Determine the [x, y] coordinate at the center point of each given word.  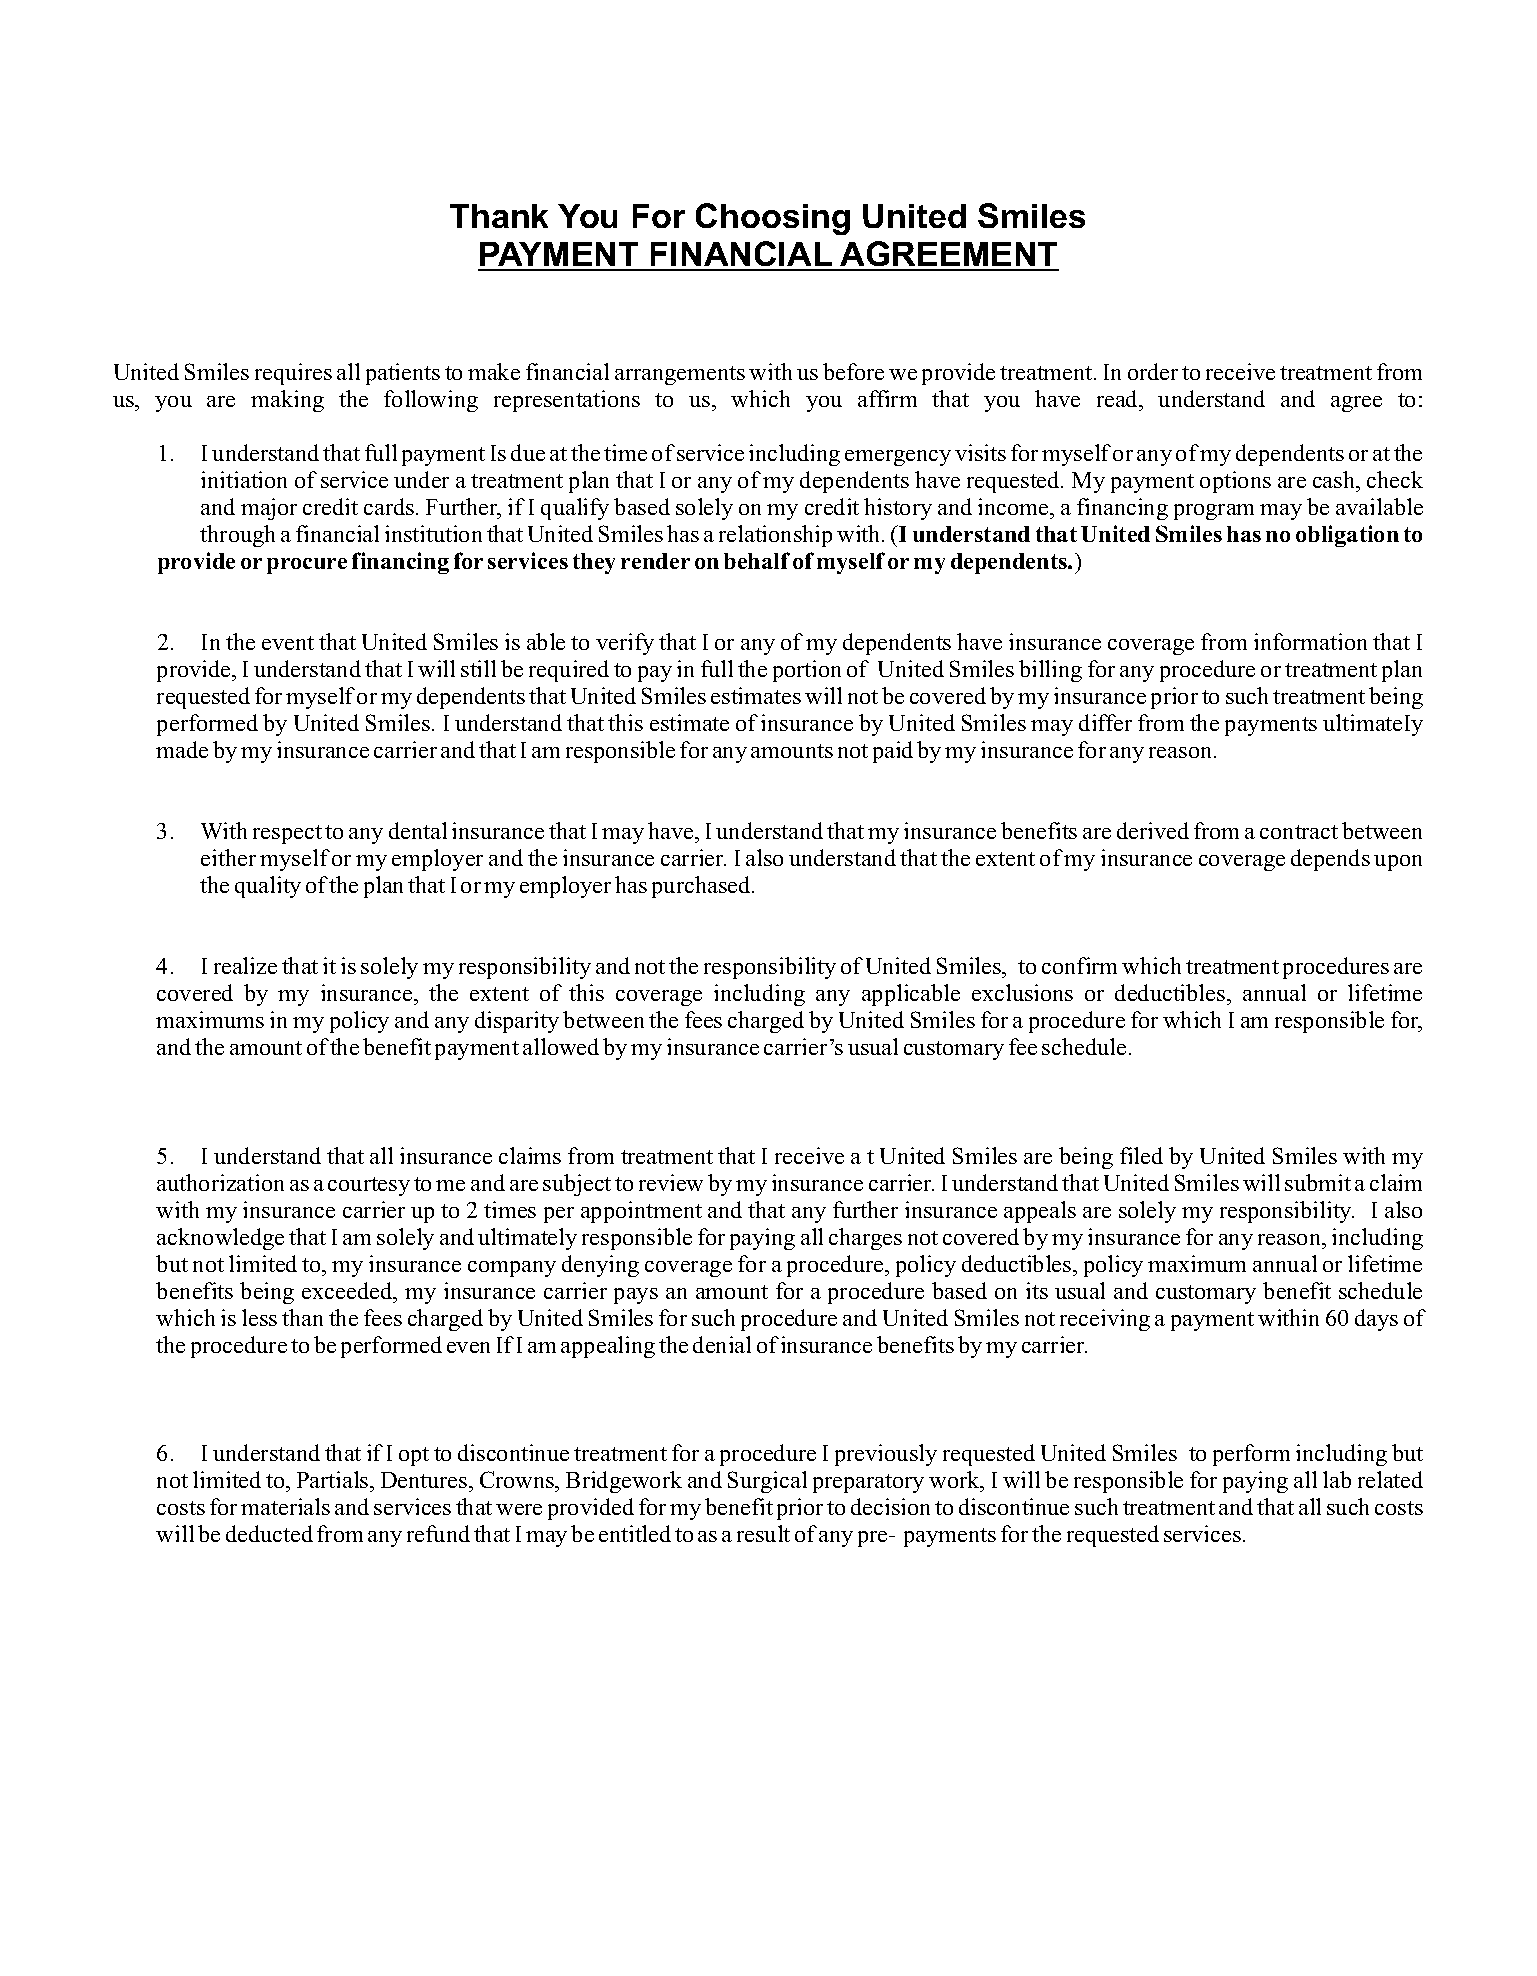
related [1390, 1479]
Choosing [773, 219]
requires [293, 374]
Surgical [767, 1482]
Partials [334, 1479]
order [1153, 371]
